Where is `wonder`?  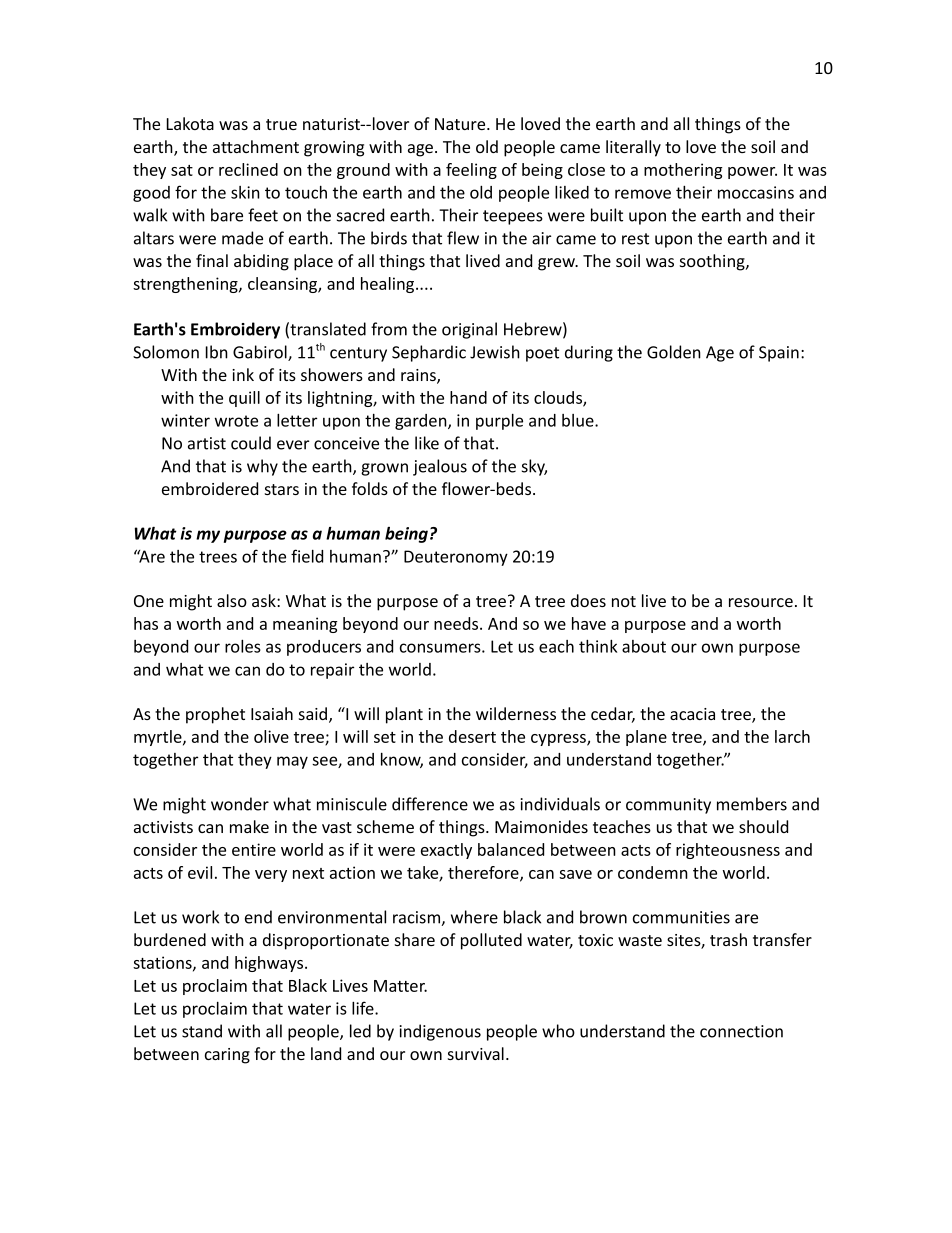
wonder is located at coordinates (240, 804).
